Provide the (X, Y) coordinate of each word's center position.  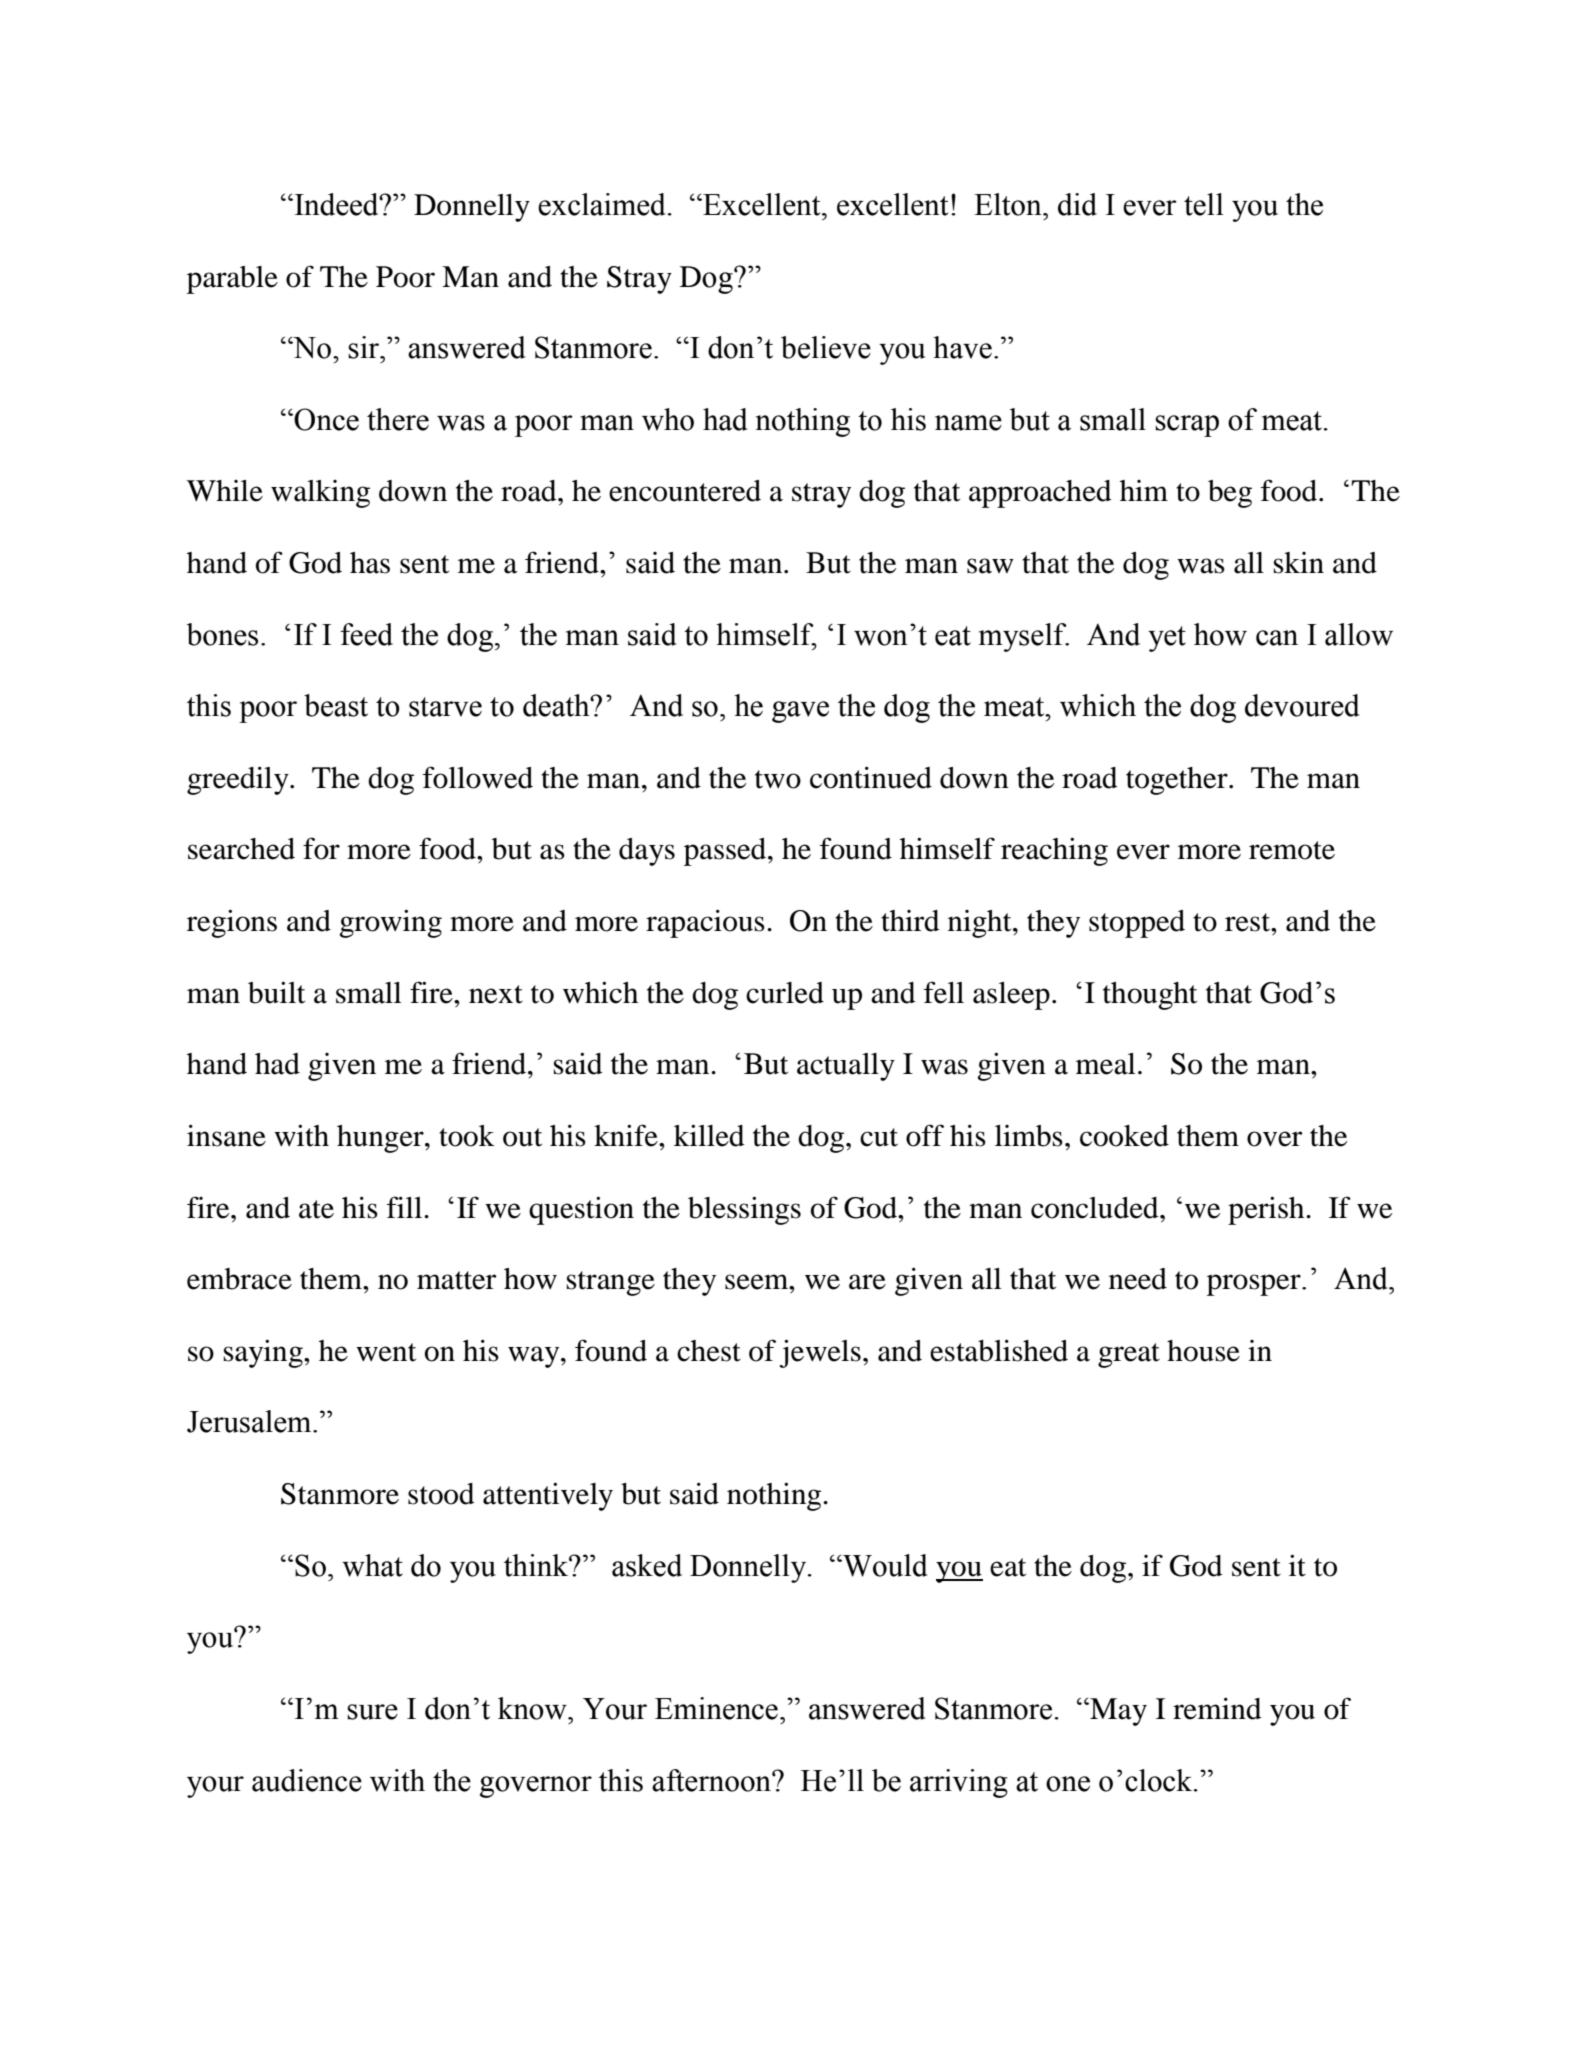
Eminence (716, 1708)
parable (232, 280)
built (276, 992)
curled (785, 993)
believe (826, 347)
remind (1217, 1708)
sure (372, 1712)
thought (1150, 996)
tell (1204, 204)
